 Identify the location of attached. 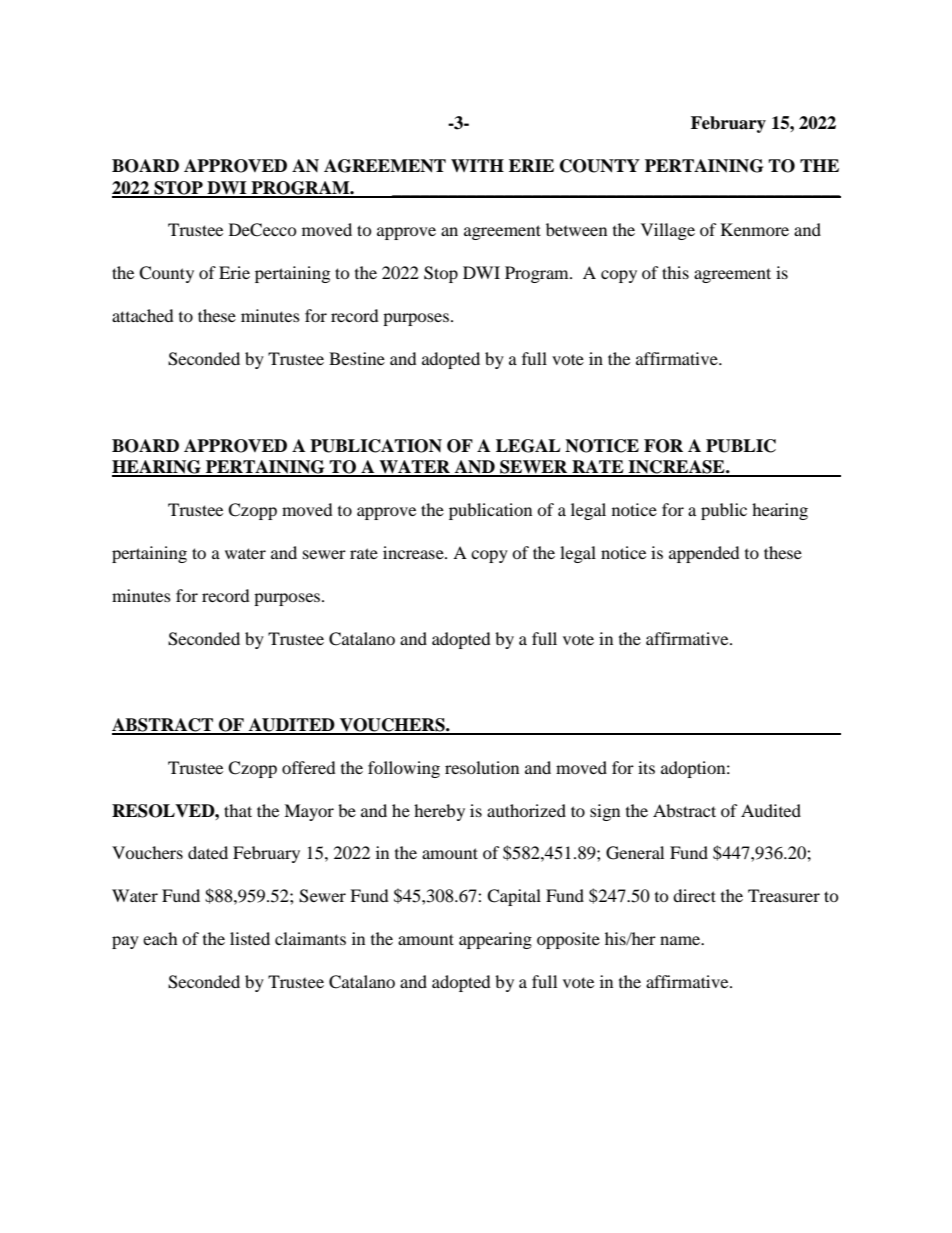
(143, 315).
